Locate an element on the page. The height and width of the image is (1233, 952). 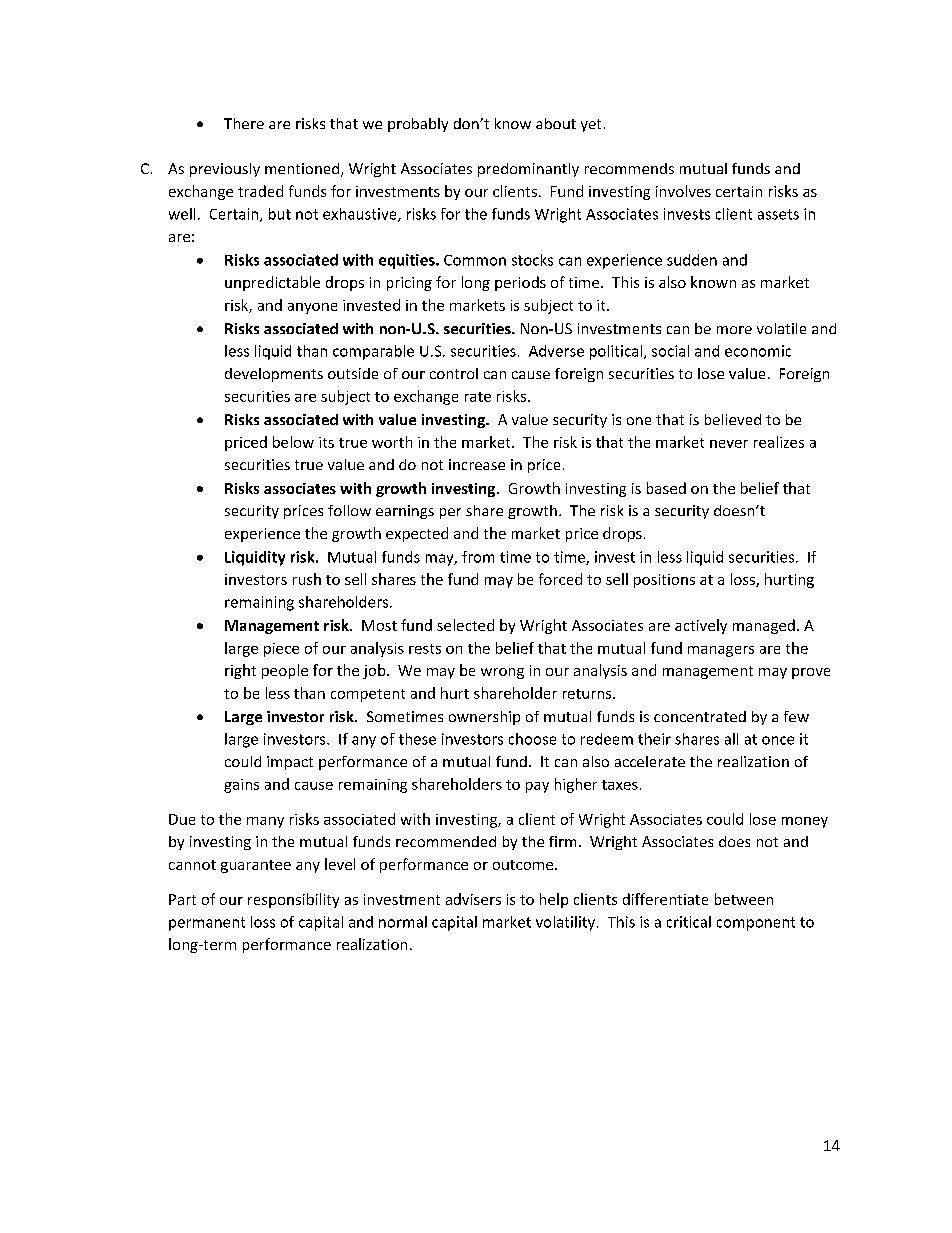
ownership is located at coordinates (484, 718).
